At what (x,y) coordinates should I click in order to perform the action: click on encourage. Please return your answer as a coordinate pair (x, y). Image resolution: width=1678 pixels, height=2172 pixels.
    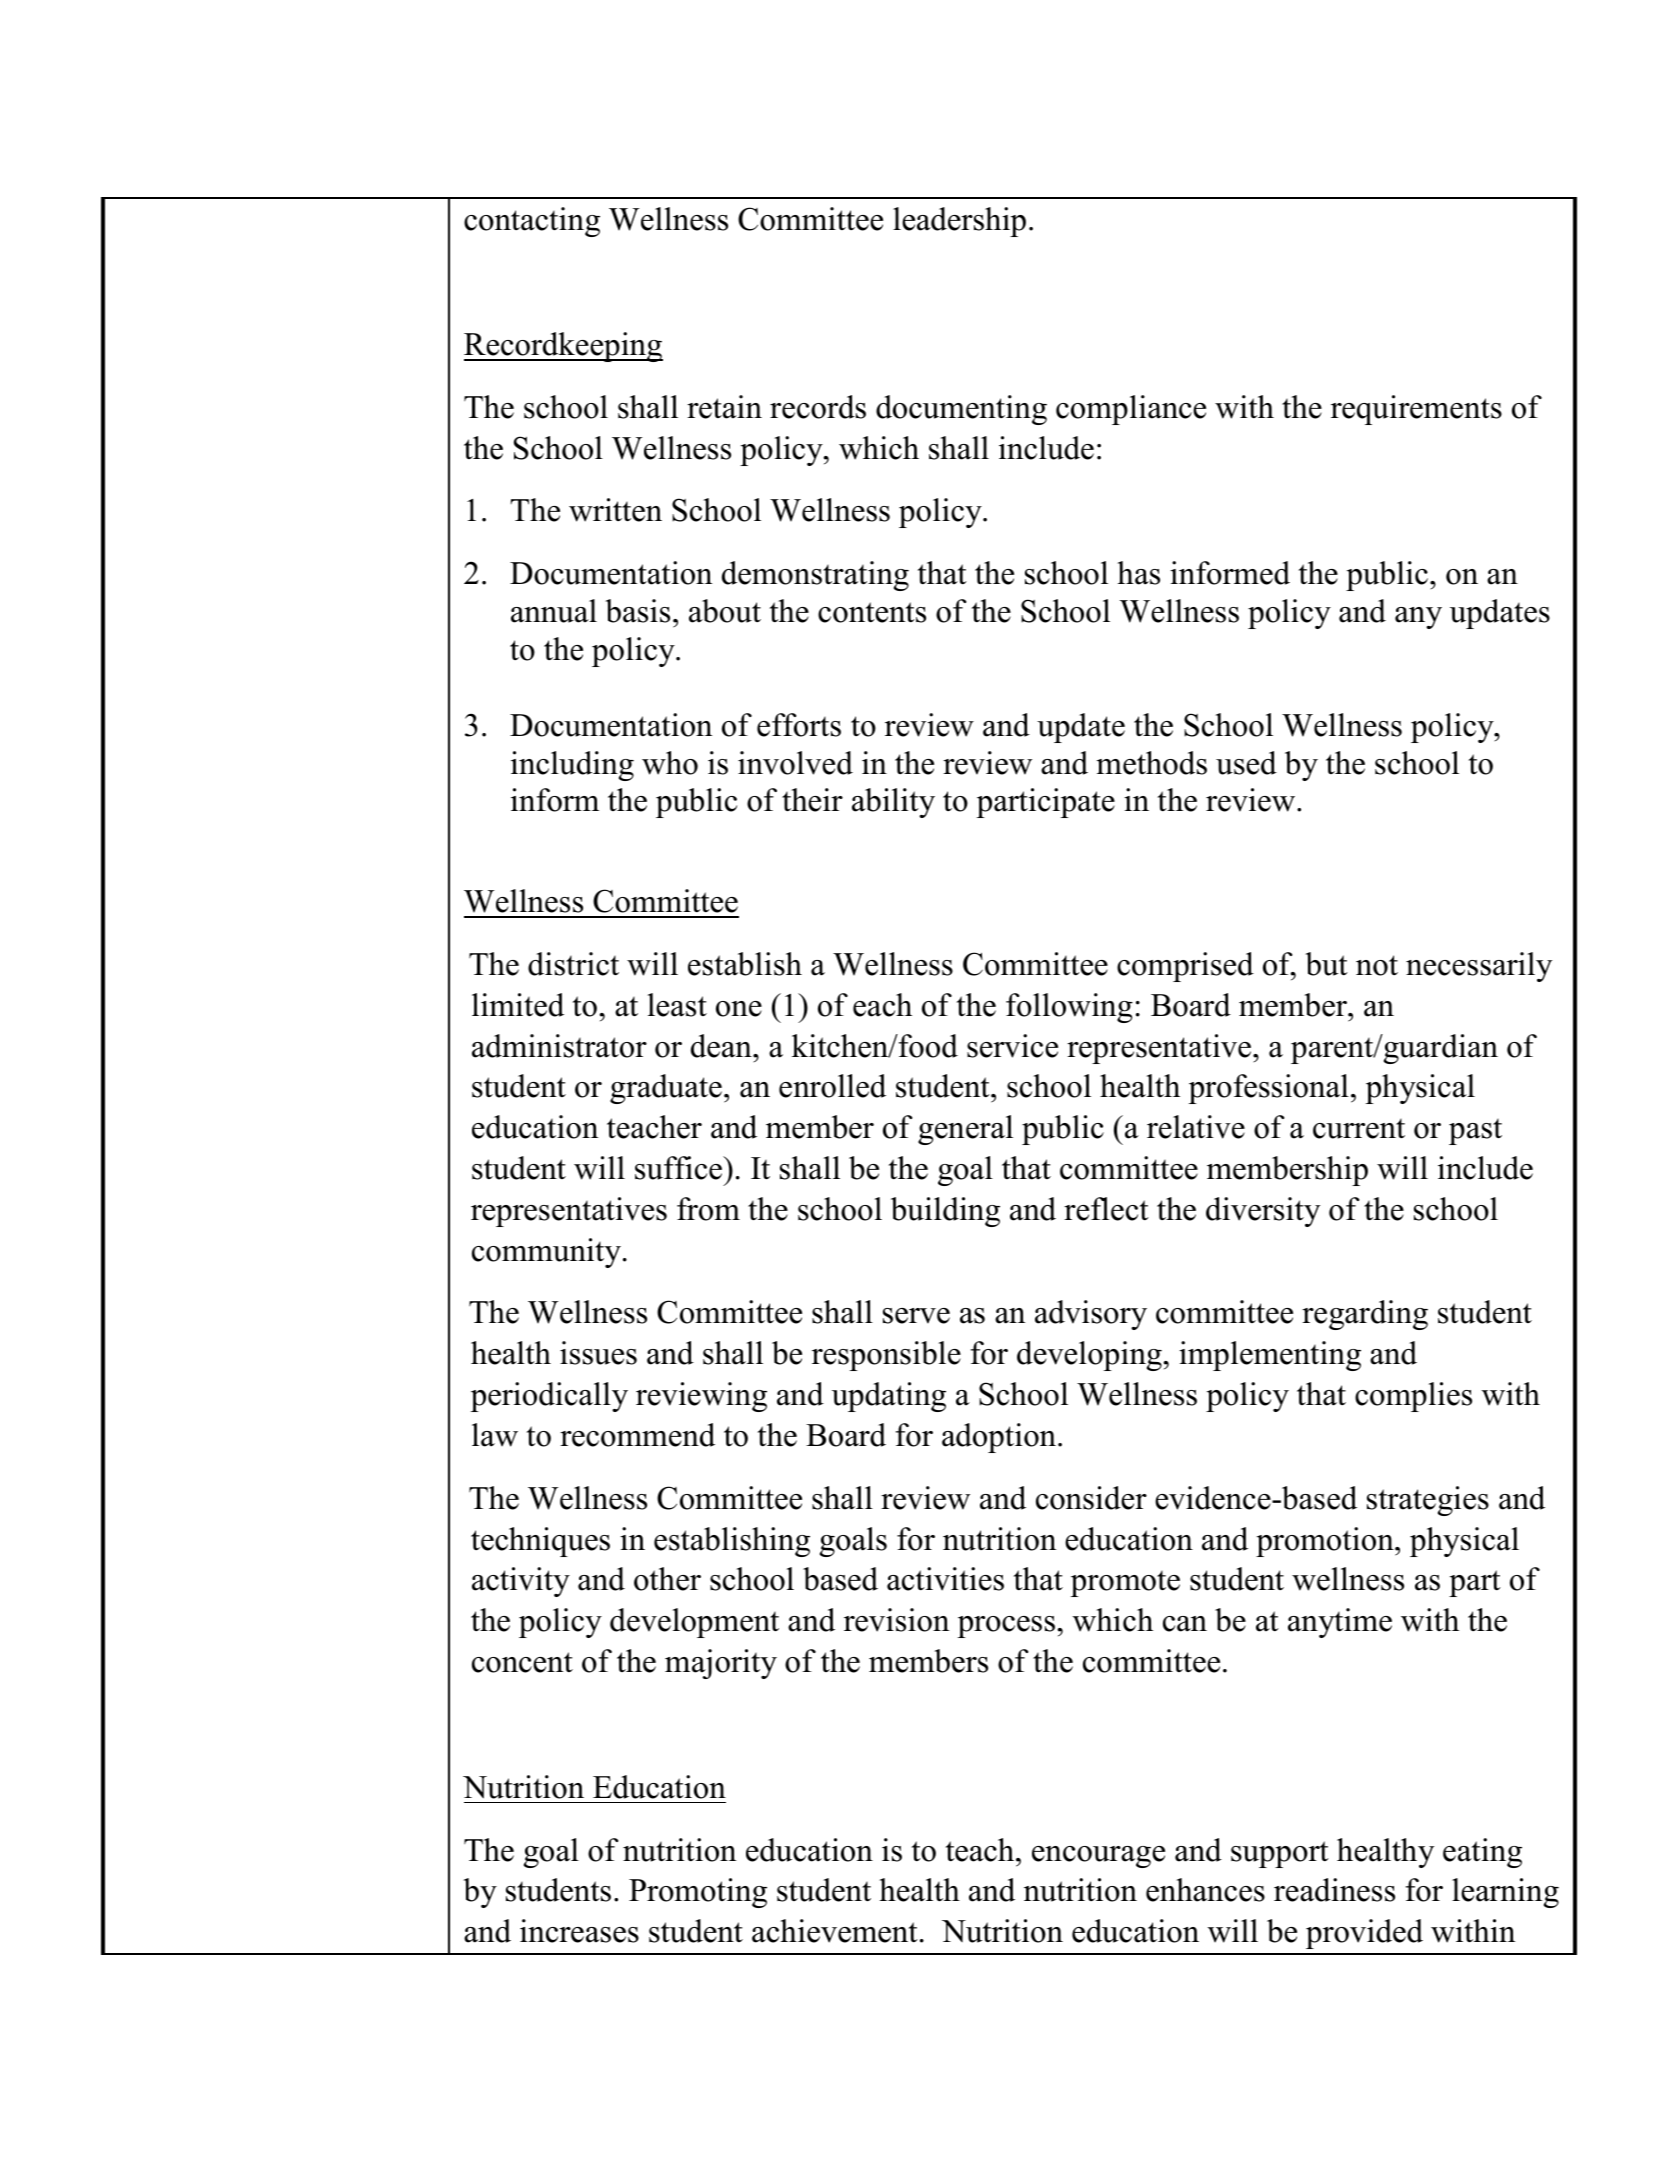
    Looking at the image, I should click on (1098, 1857).
